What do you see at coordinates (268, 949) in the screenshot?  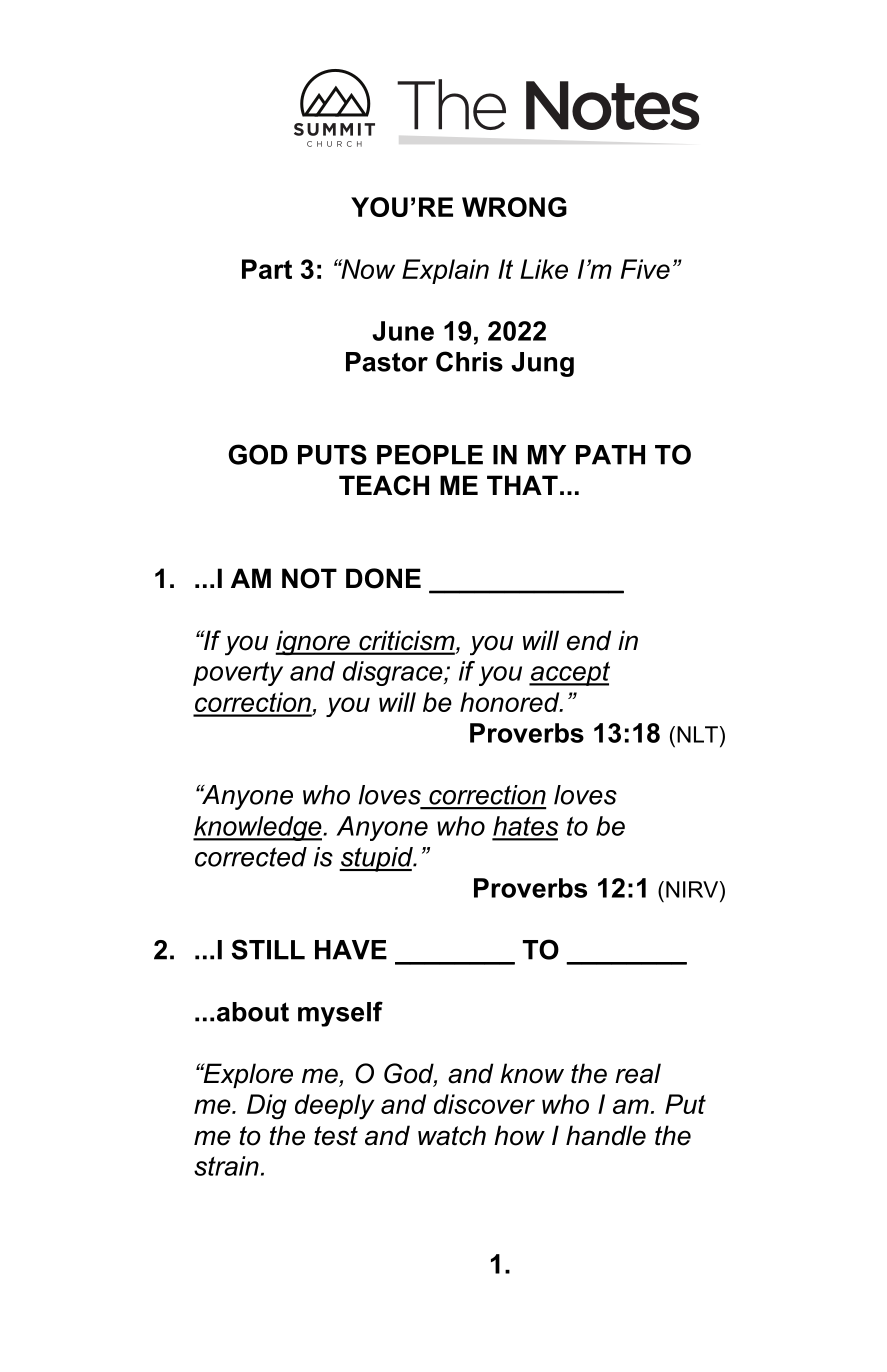 I see `STILL` at bounding box center [268, 949].
